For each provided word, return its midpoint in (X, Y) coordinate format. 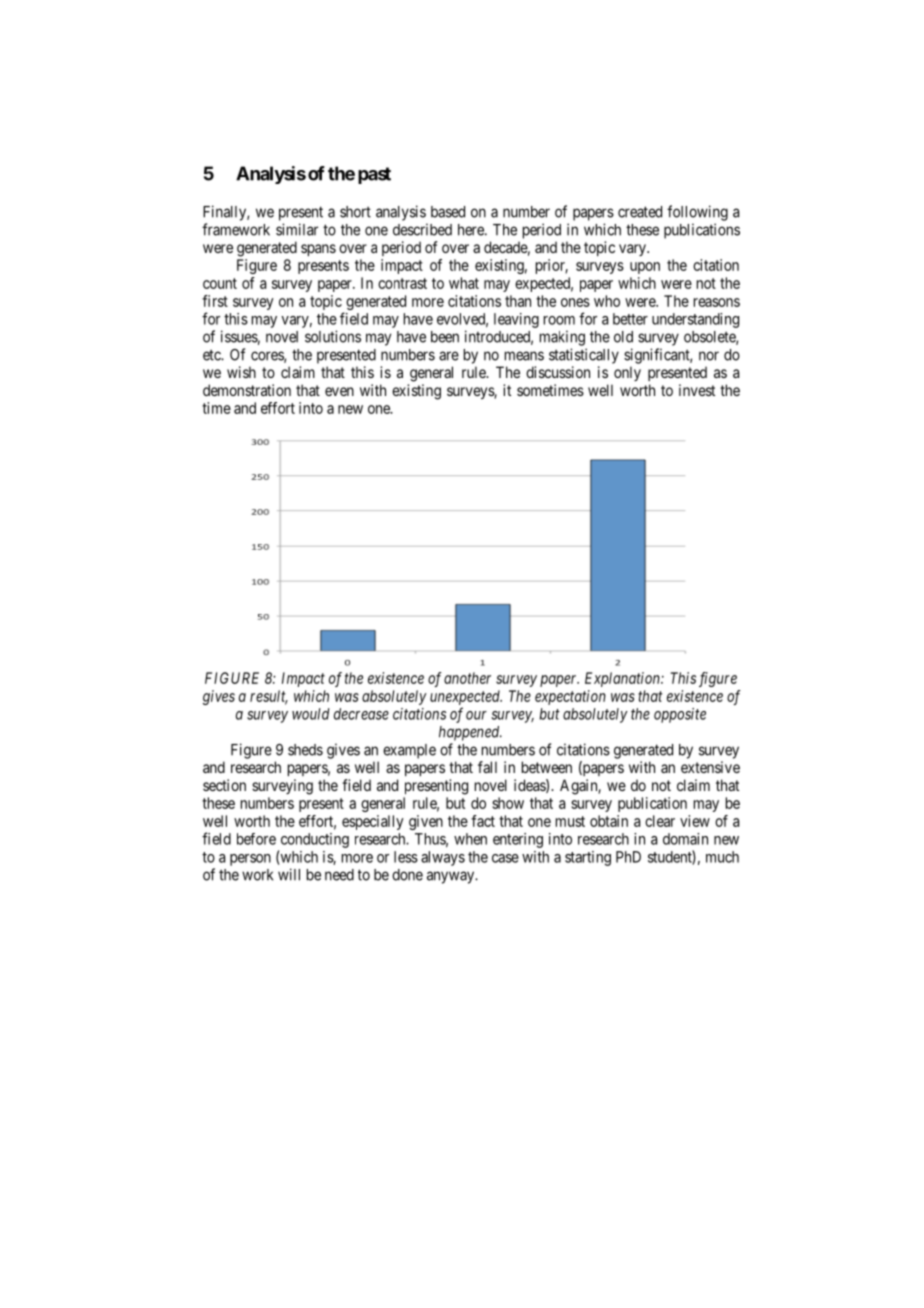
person (250, 860)
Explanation (623, 679)
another (467, 678)
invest (697, 390)
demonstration (247, 390)
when (470, 839)
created (640, 212)
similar (297, 229)
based (448, 212)
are (449, 356)
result (269, 697)
